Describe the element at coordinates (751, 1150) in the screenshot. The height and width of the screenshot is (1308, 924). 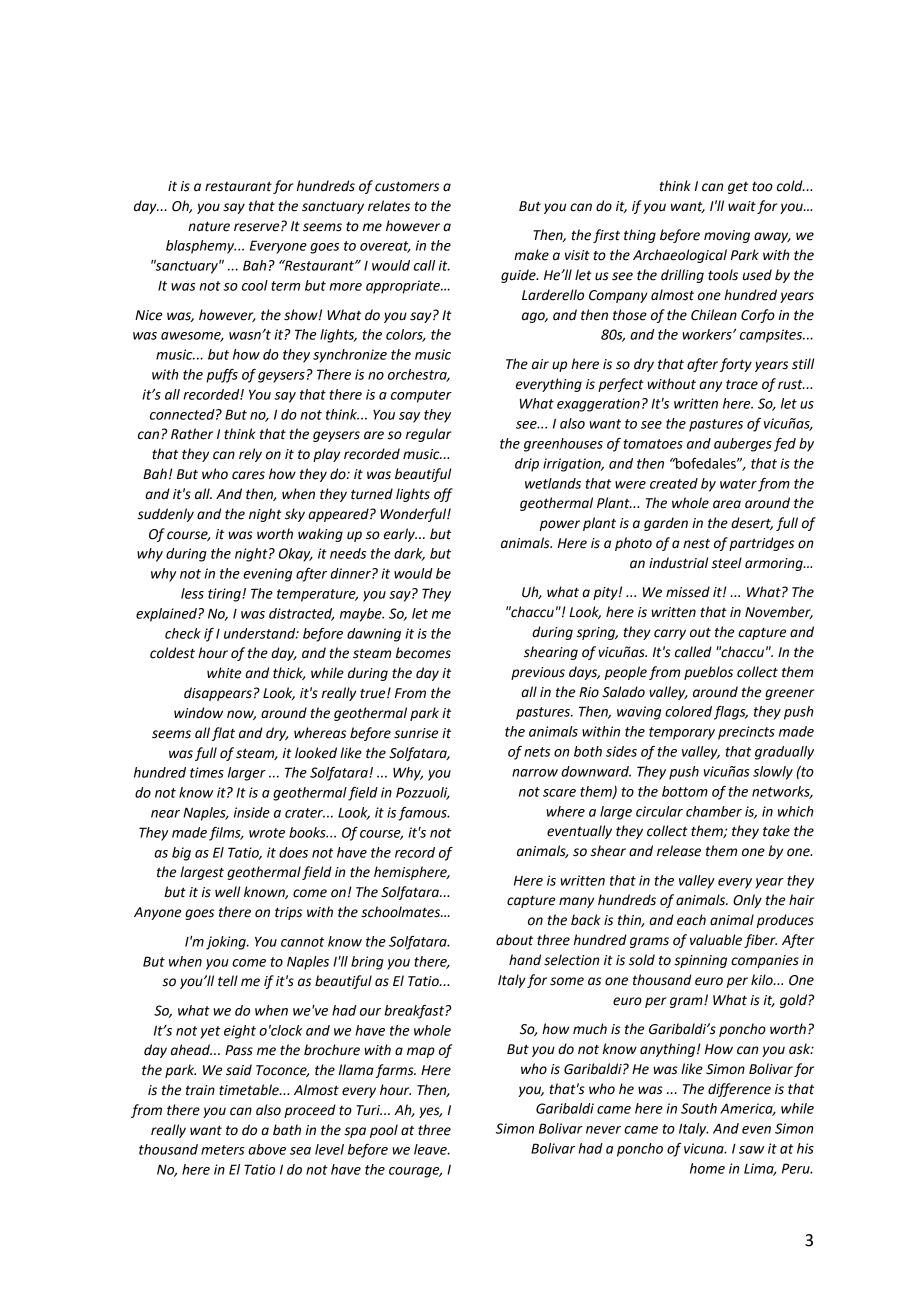
I see `saw` at that location.
